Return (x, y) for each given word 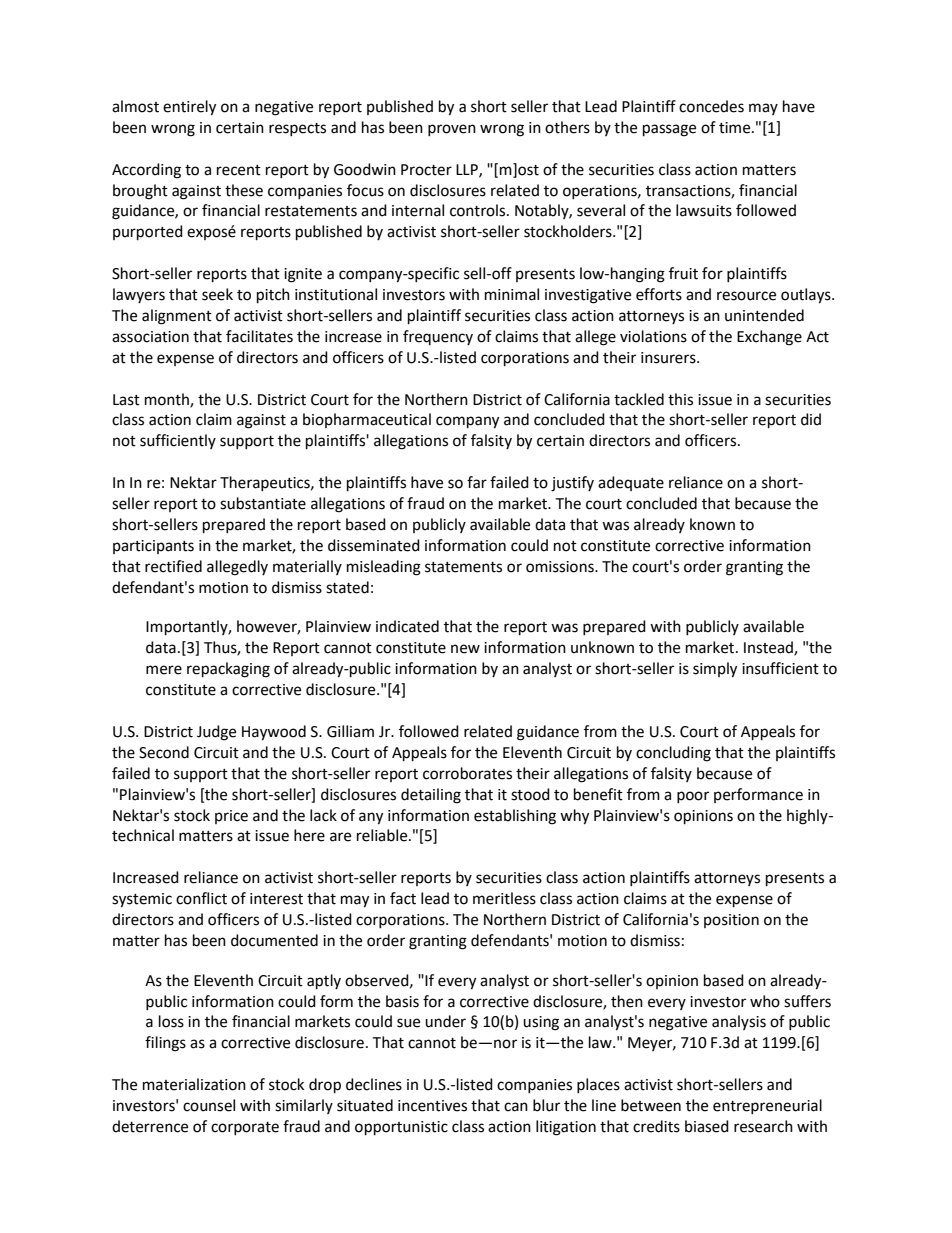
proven (452, 130)
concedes (711, 106)
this (680, 399)
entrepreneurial (767, 1106)
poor (693, 797)
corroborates (467, 773)
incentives (432, 1106)
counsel (209, 1105)
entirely (189, 108)
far (477, 482)
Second (164, 752)
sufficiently (178, 441)
